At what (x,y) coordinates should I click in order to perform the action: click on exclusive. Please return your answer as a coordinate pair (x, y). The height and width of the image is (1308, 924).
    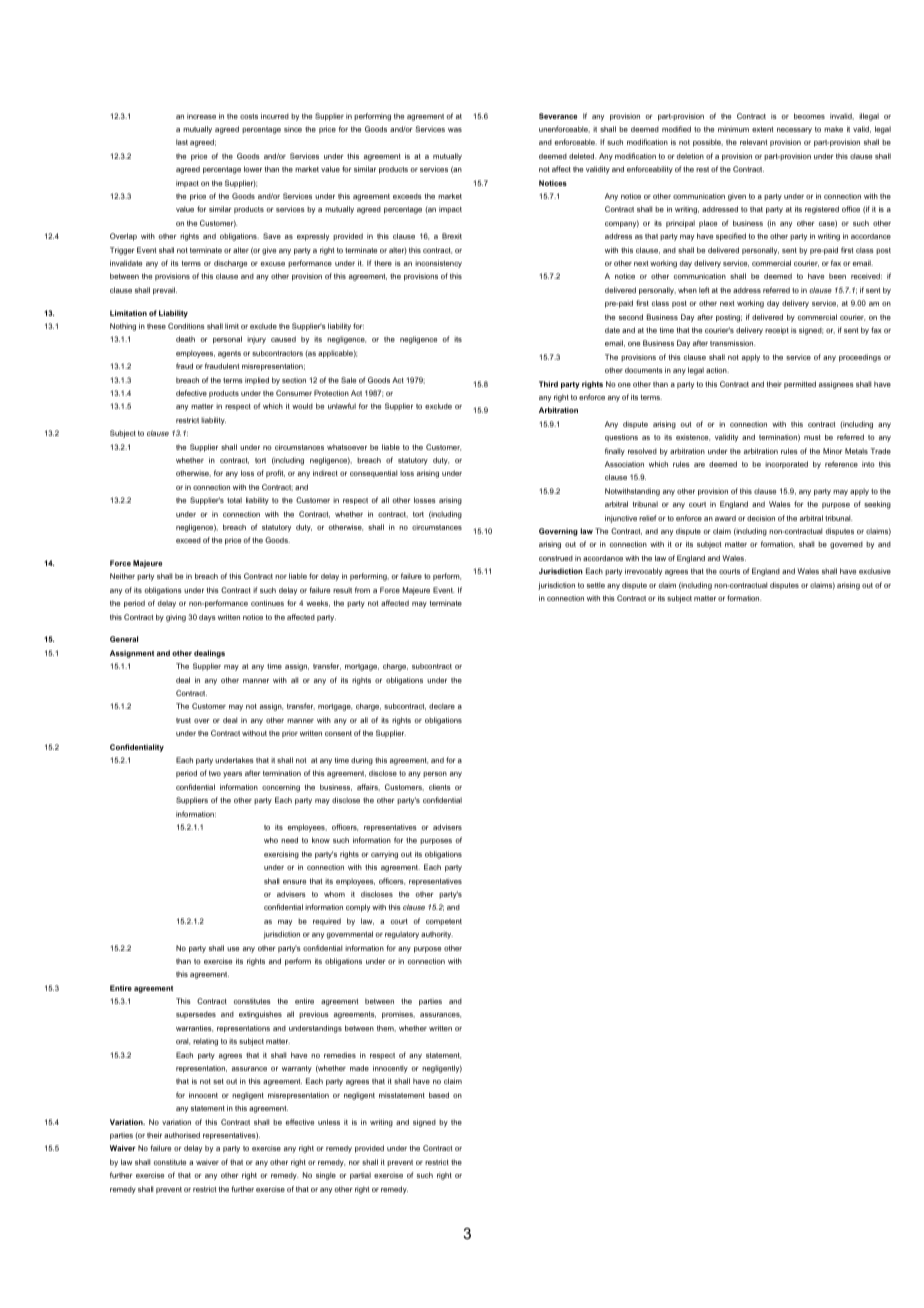
    Looking at the image, I should click on (875, 571).
